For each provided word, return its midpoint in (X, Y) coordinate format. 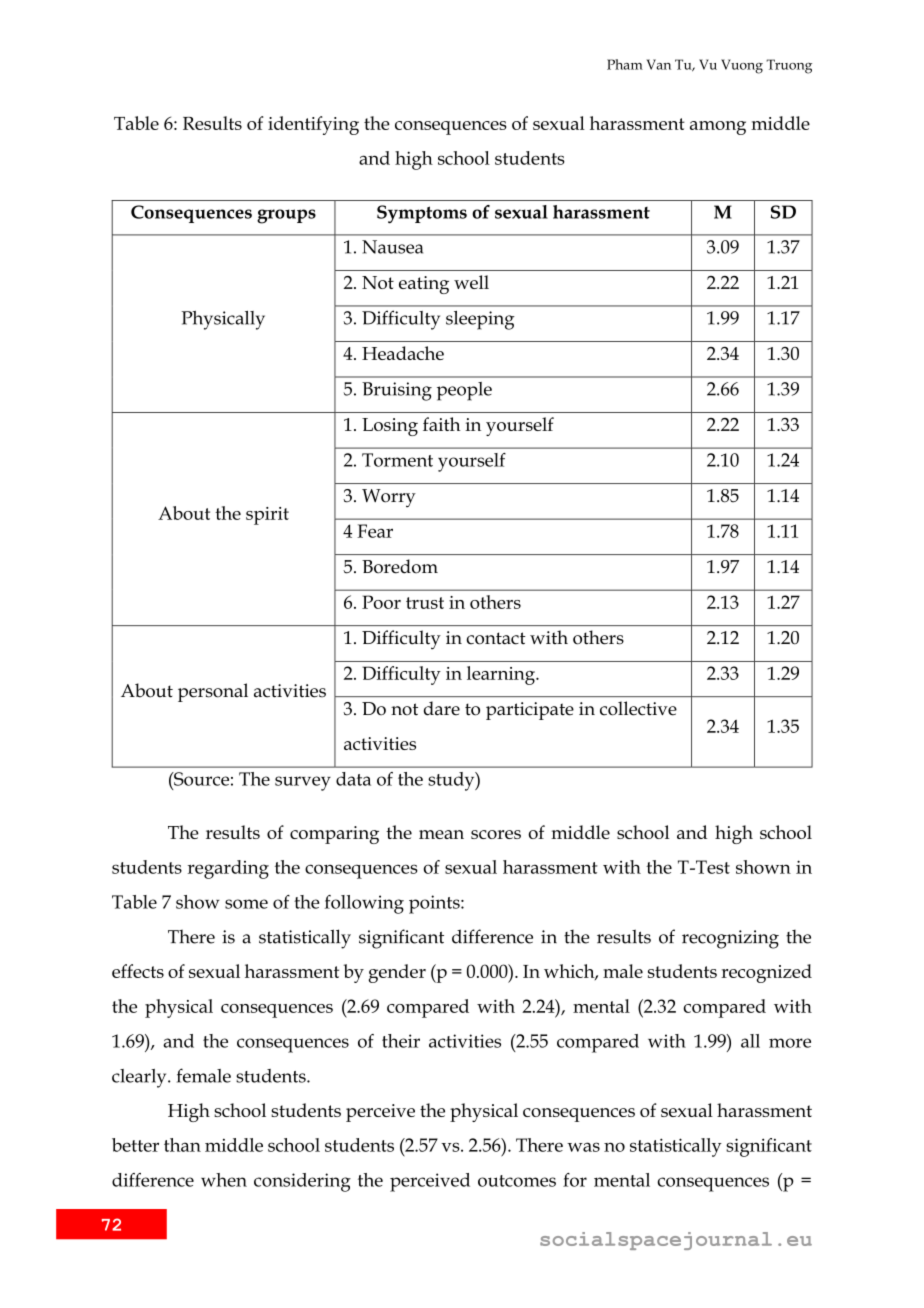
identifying (313, 125)
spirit (267, 516)
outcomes (517, 1181)
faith (442, 424)
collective (638, 708)
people (464, 391)
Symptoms (422, 214)
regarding (228, 869)
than (182, 1145)
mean (441, 834)
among (718, 128)
